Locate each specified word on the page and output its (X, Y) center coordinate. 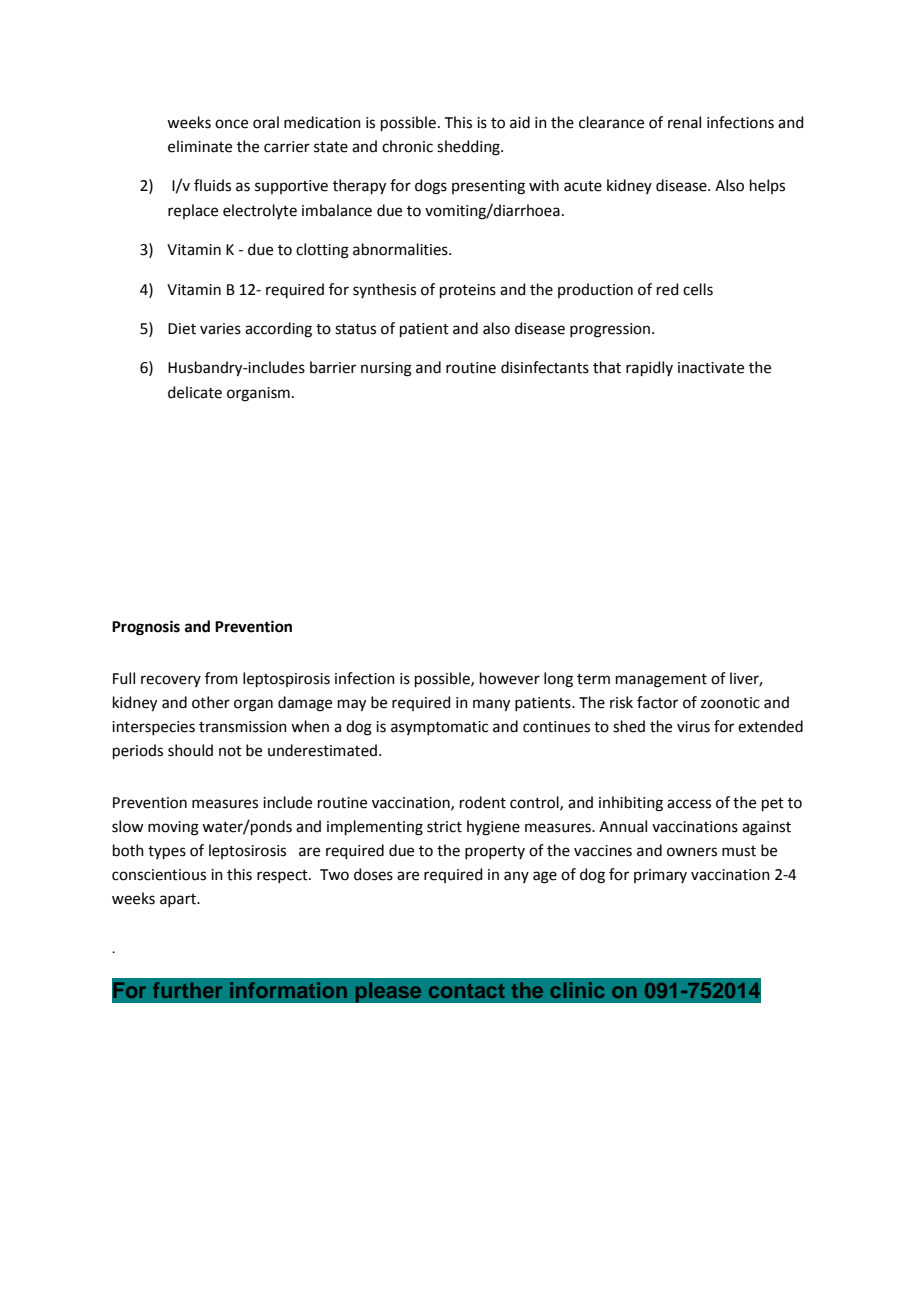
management (661, 681)
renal (684, 122)
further (187, 990)
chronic (407, 146)
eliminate (200, 146)
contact (467, 991)
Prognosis (146, 628)
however (510, 678)
